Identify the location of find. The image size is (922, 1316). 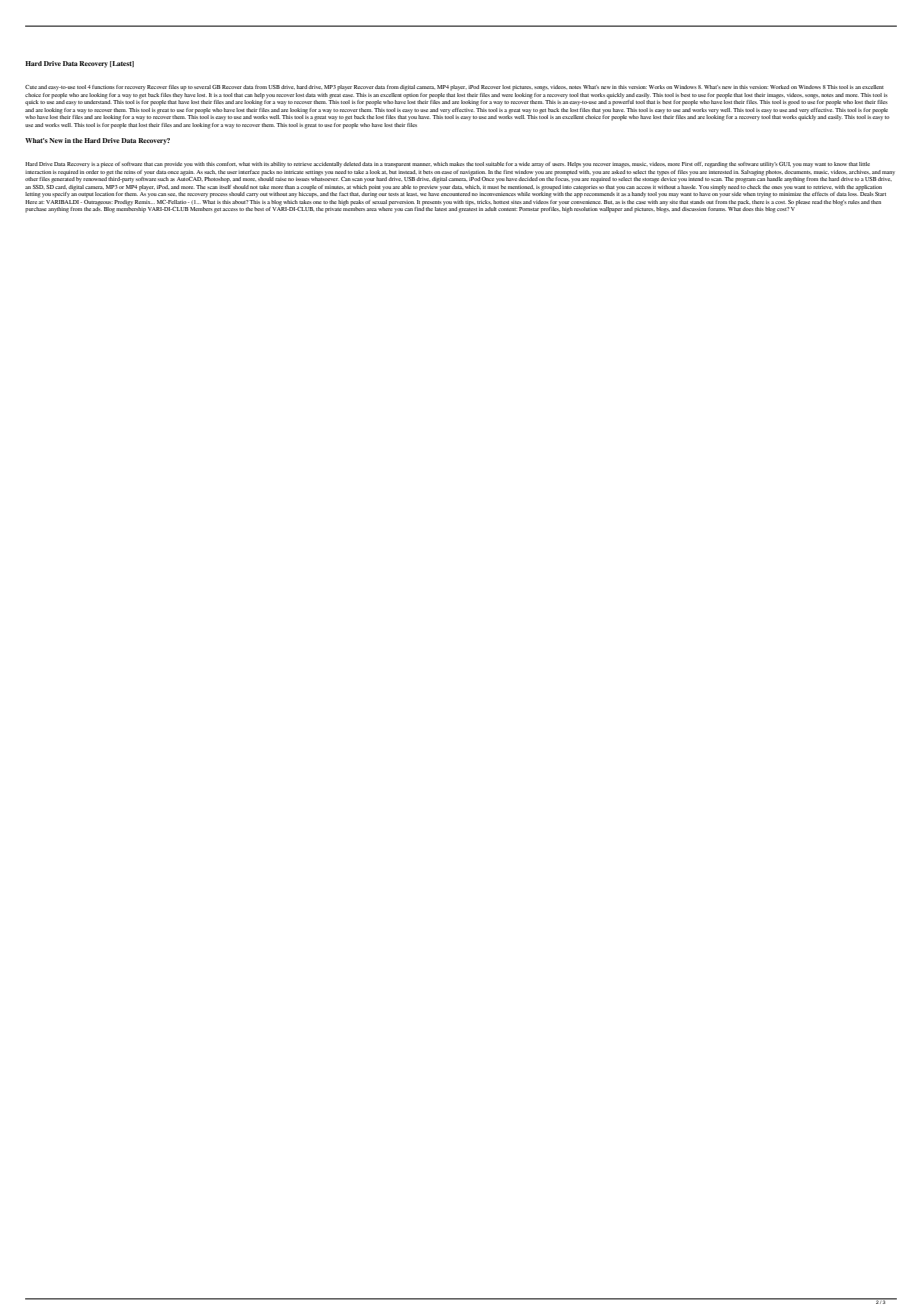
(419, 208).
